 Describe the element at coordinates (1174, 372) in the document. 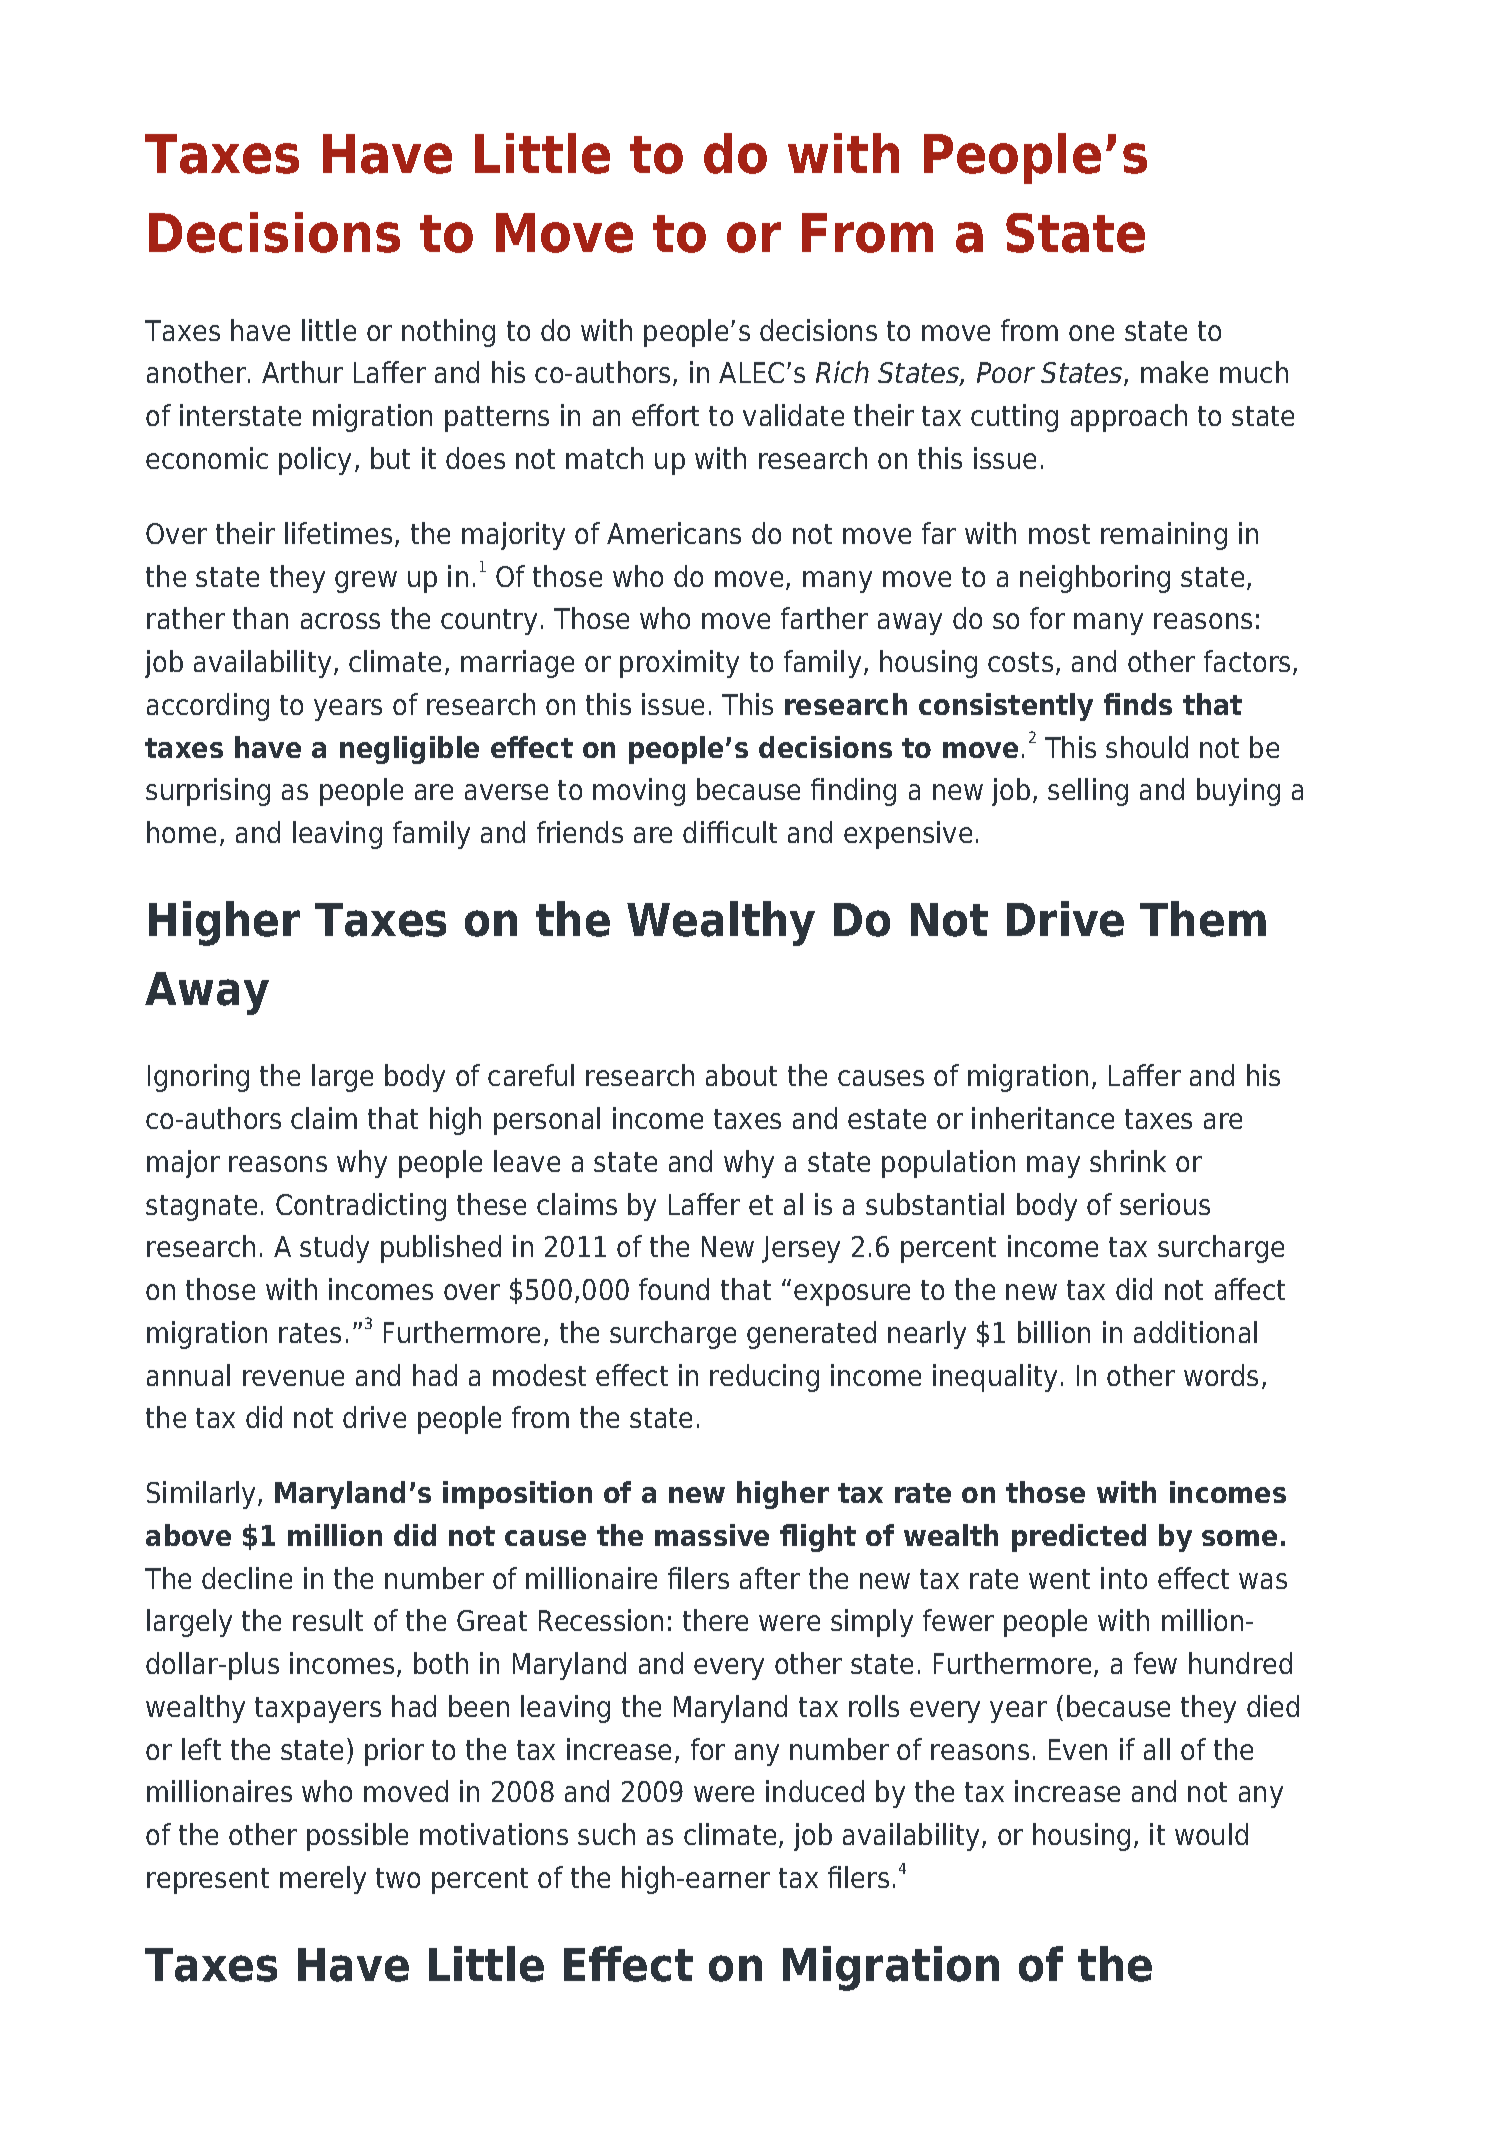

I see `make` at that location.
